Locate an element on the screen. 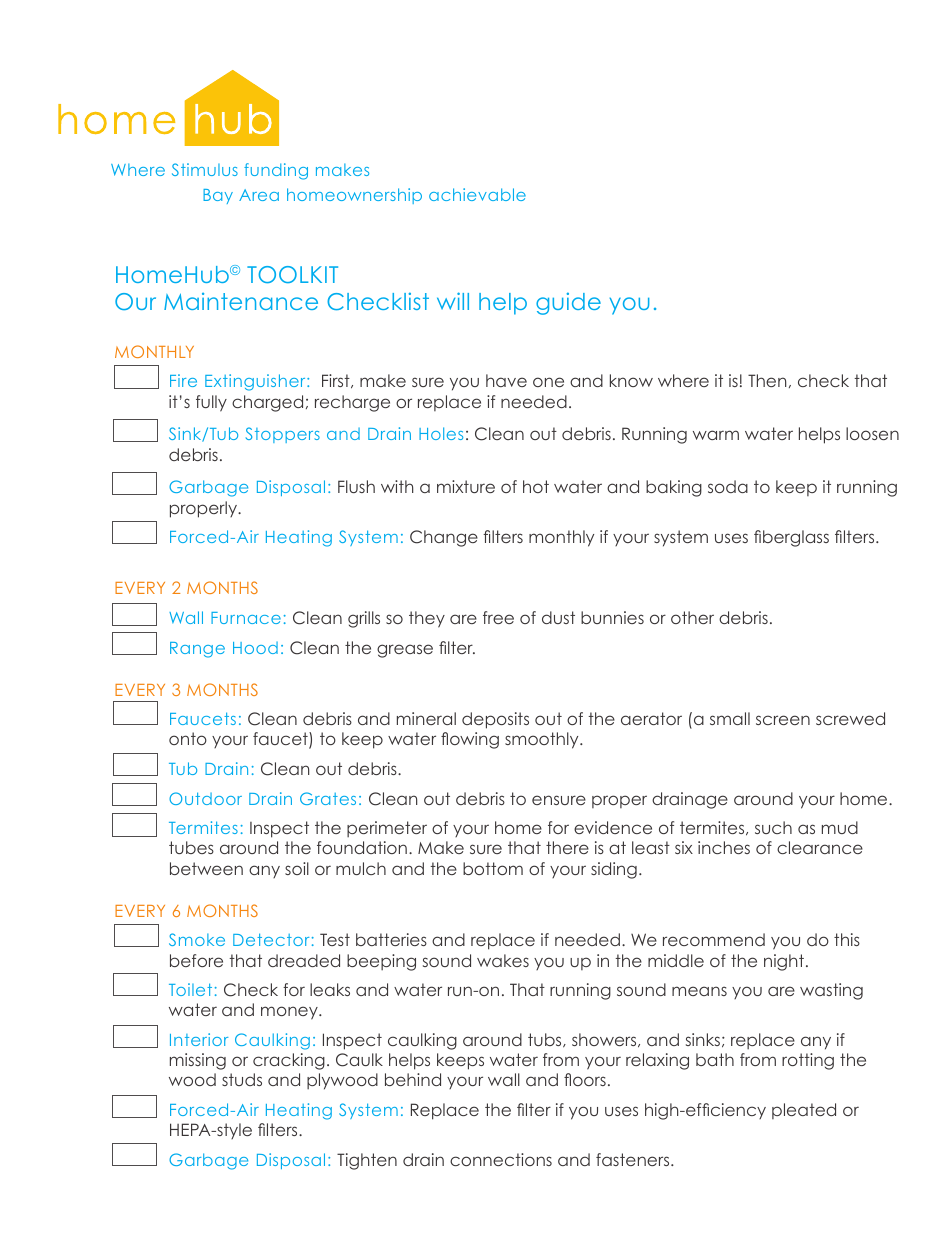 The height and width of the screenshot is (1233, 952). smoothly is located at coordinates (543, 740).
